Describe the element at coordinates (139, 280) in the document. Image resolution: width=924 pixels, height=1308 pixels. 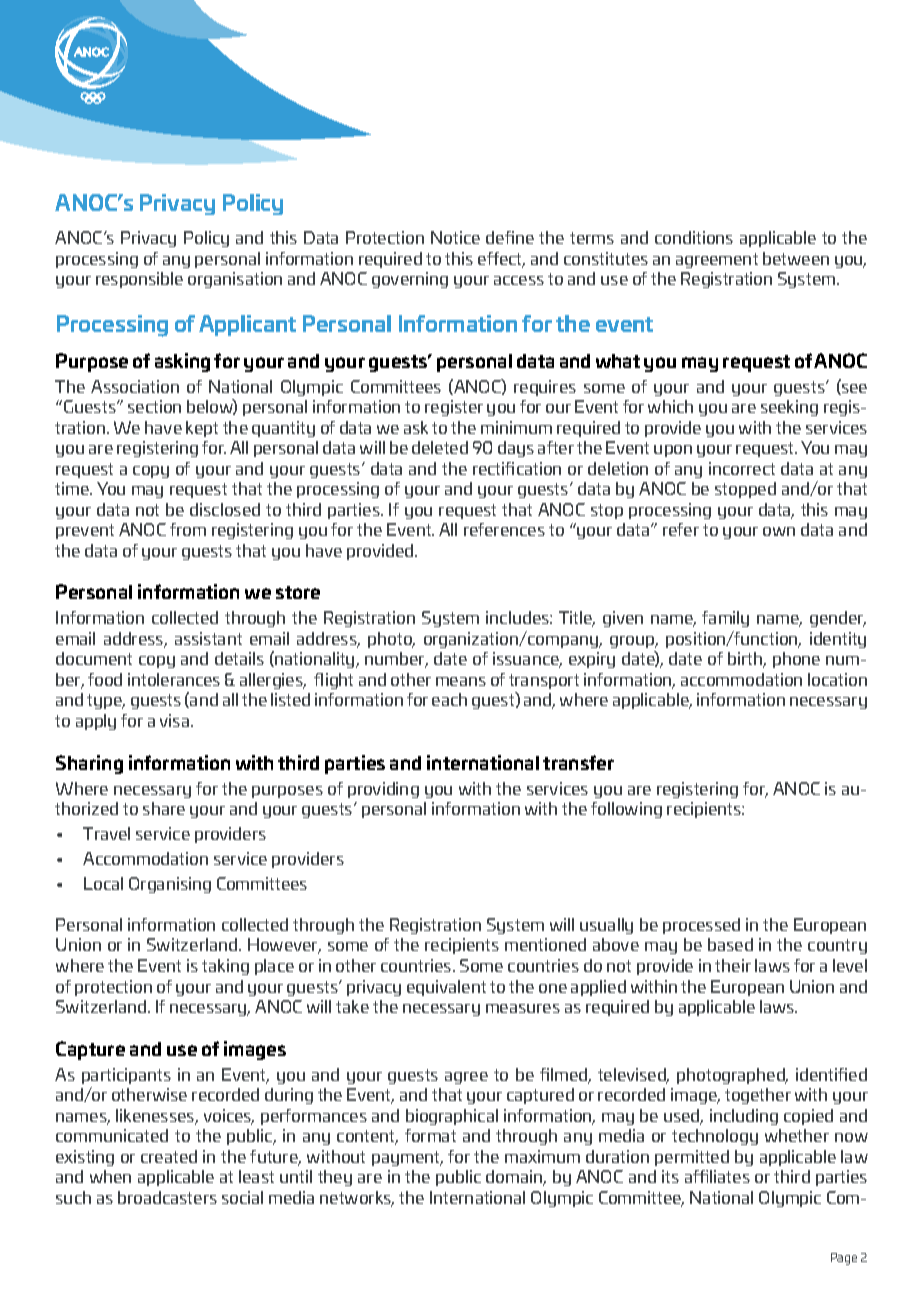
I see `responsible` at that location.
